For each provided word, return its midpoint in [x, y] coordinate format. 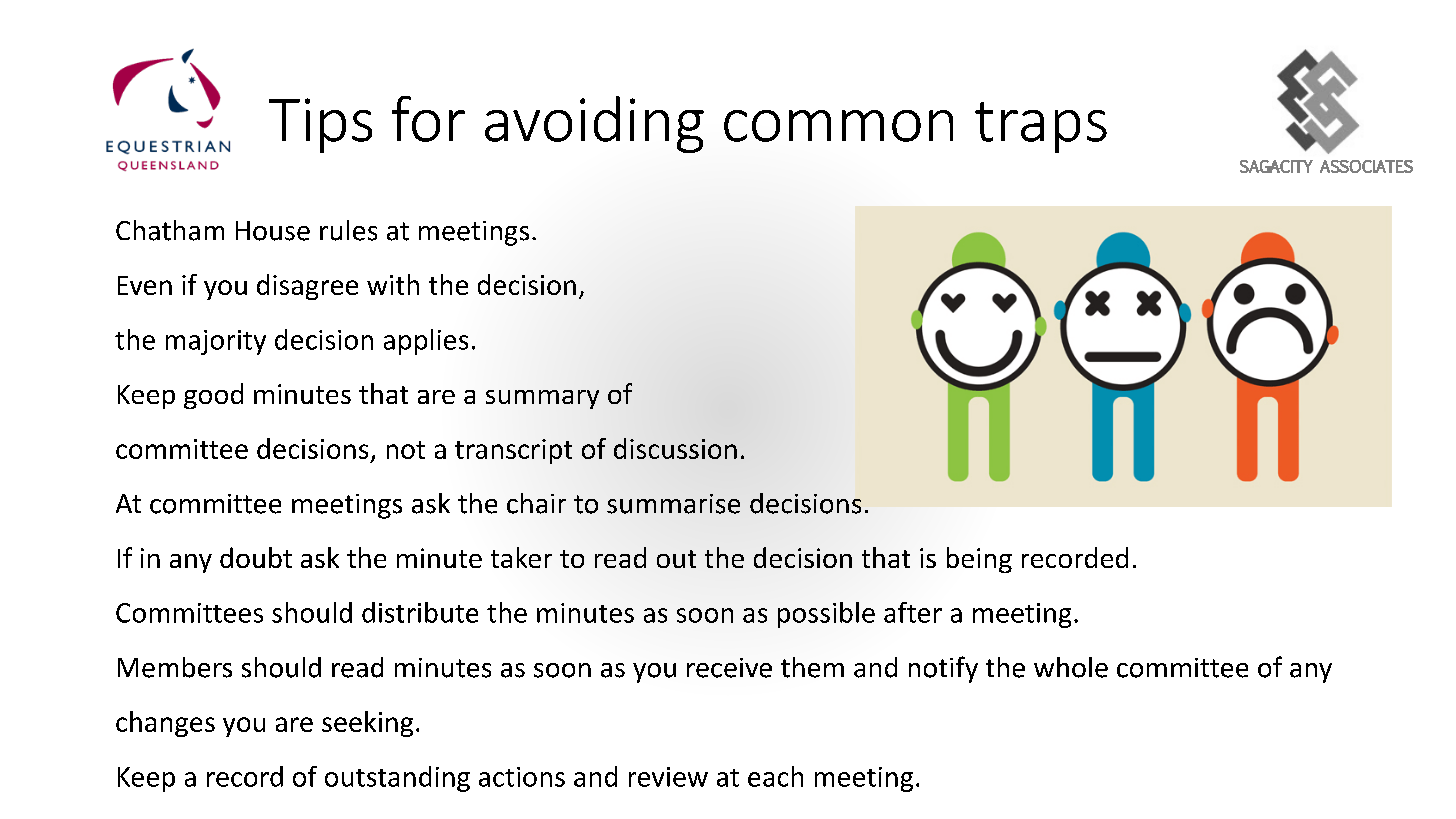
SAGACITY [1276, 166]
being [979, 560]
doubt [256, 557]
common [838, 126]
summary [542, 399]
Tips [320, 125]
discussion [675, 448]
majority [216, 342]
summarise [673, 504]
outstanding [397, 779]
